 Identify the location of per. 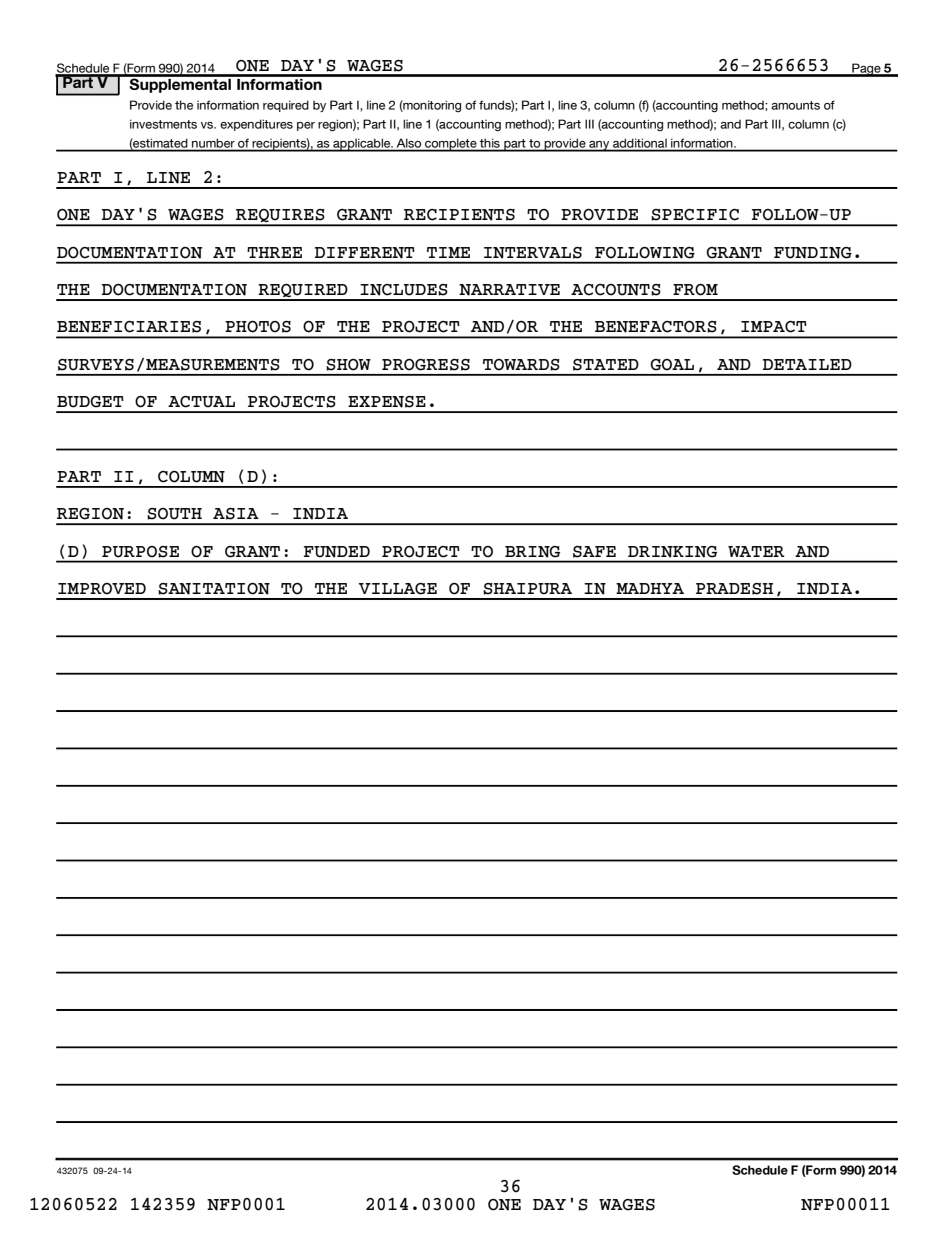
(306, 126).
